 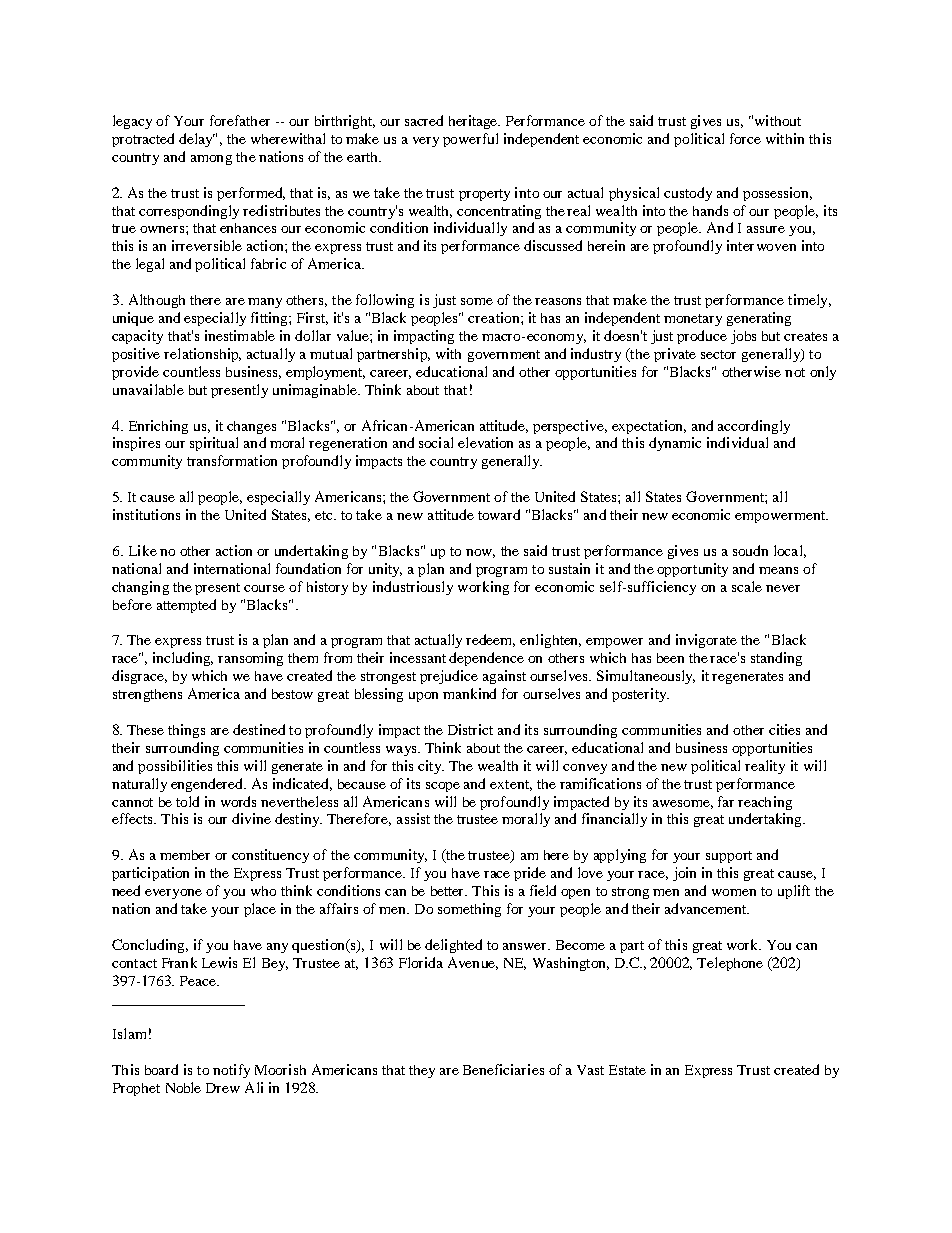 What do you see at coordinates (530, 874) in the screenshot?
I see `pride` at bounding box center [530, 874].
